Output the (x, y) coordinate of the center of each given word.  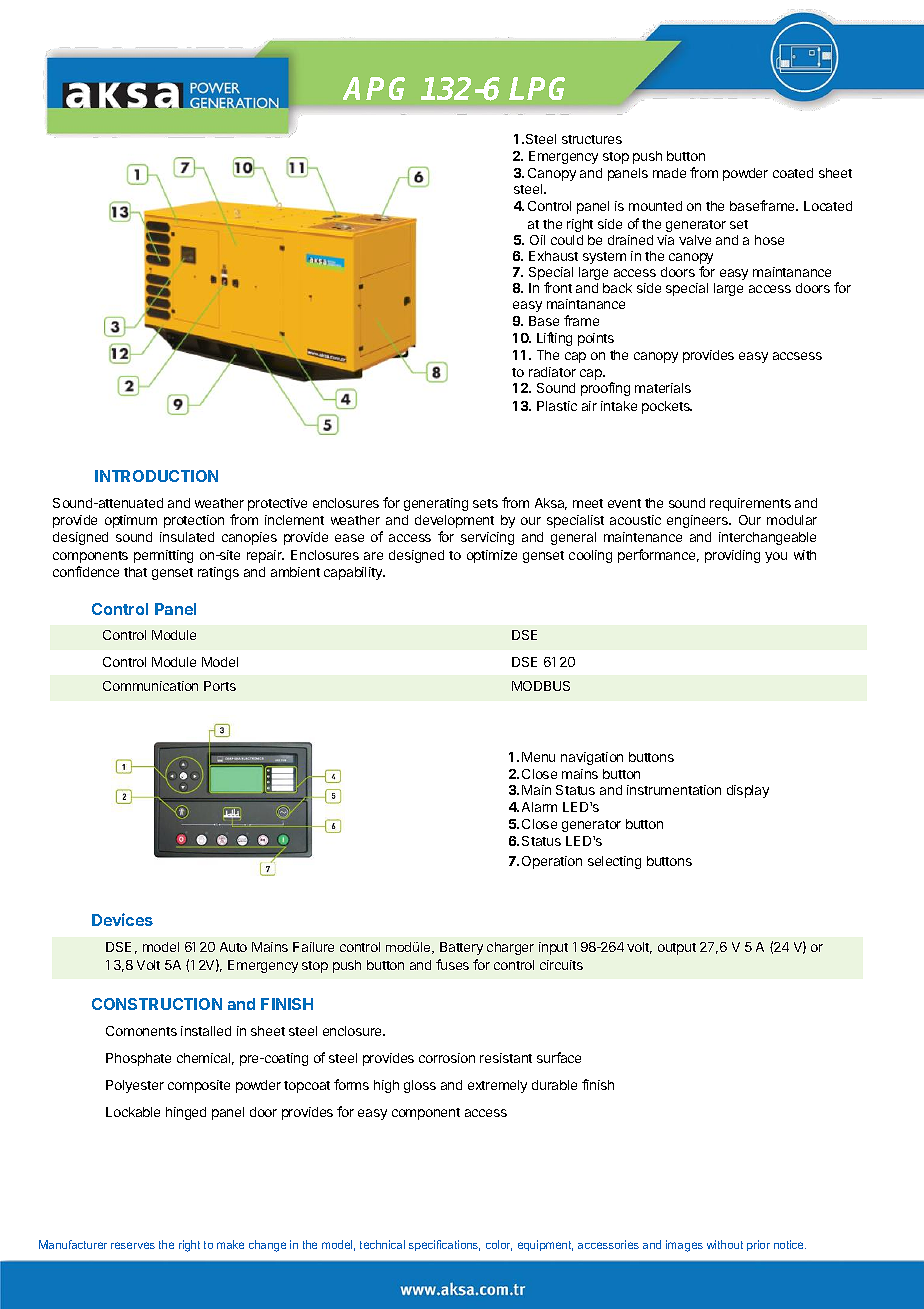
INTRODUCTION (156, 476)
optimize (492, 556)
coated (793, 173)
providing (732, 556)
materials (663, 388)
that (135, 572)
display (748, 791)
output (677, 949)
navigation (592, 758)
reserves (133, 1245)
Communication (150, 686)
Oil (537, 240)
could (567, 240)
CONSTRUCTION (157, 1004)
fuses (452, 964)
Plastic (557, 406)
